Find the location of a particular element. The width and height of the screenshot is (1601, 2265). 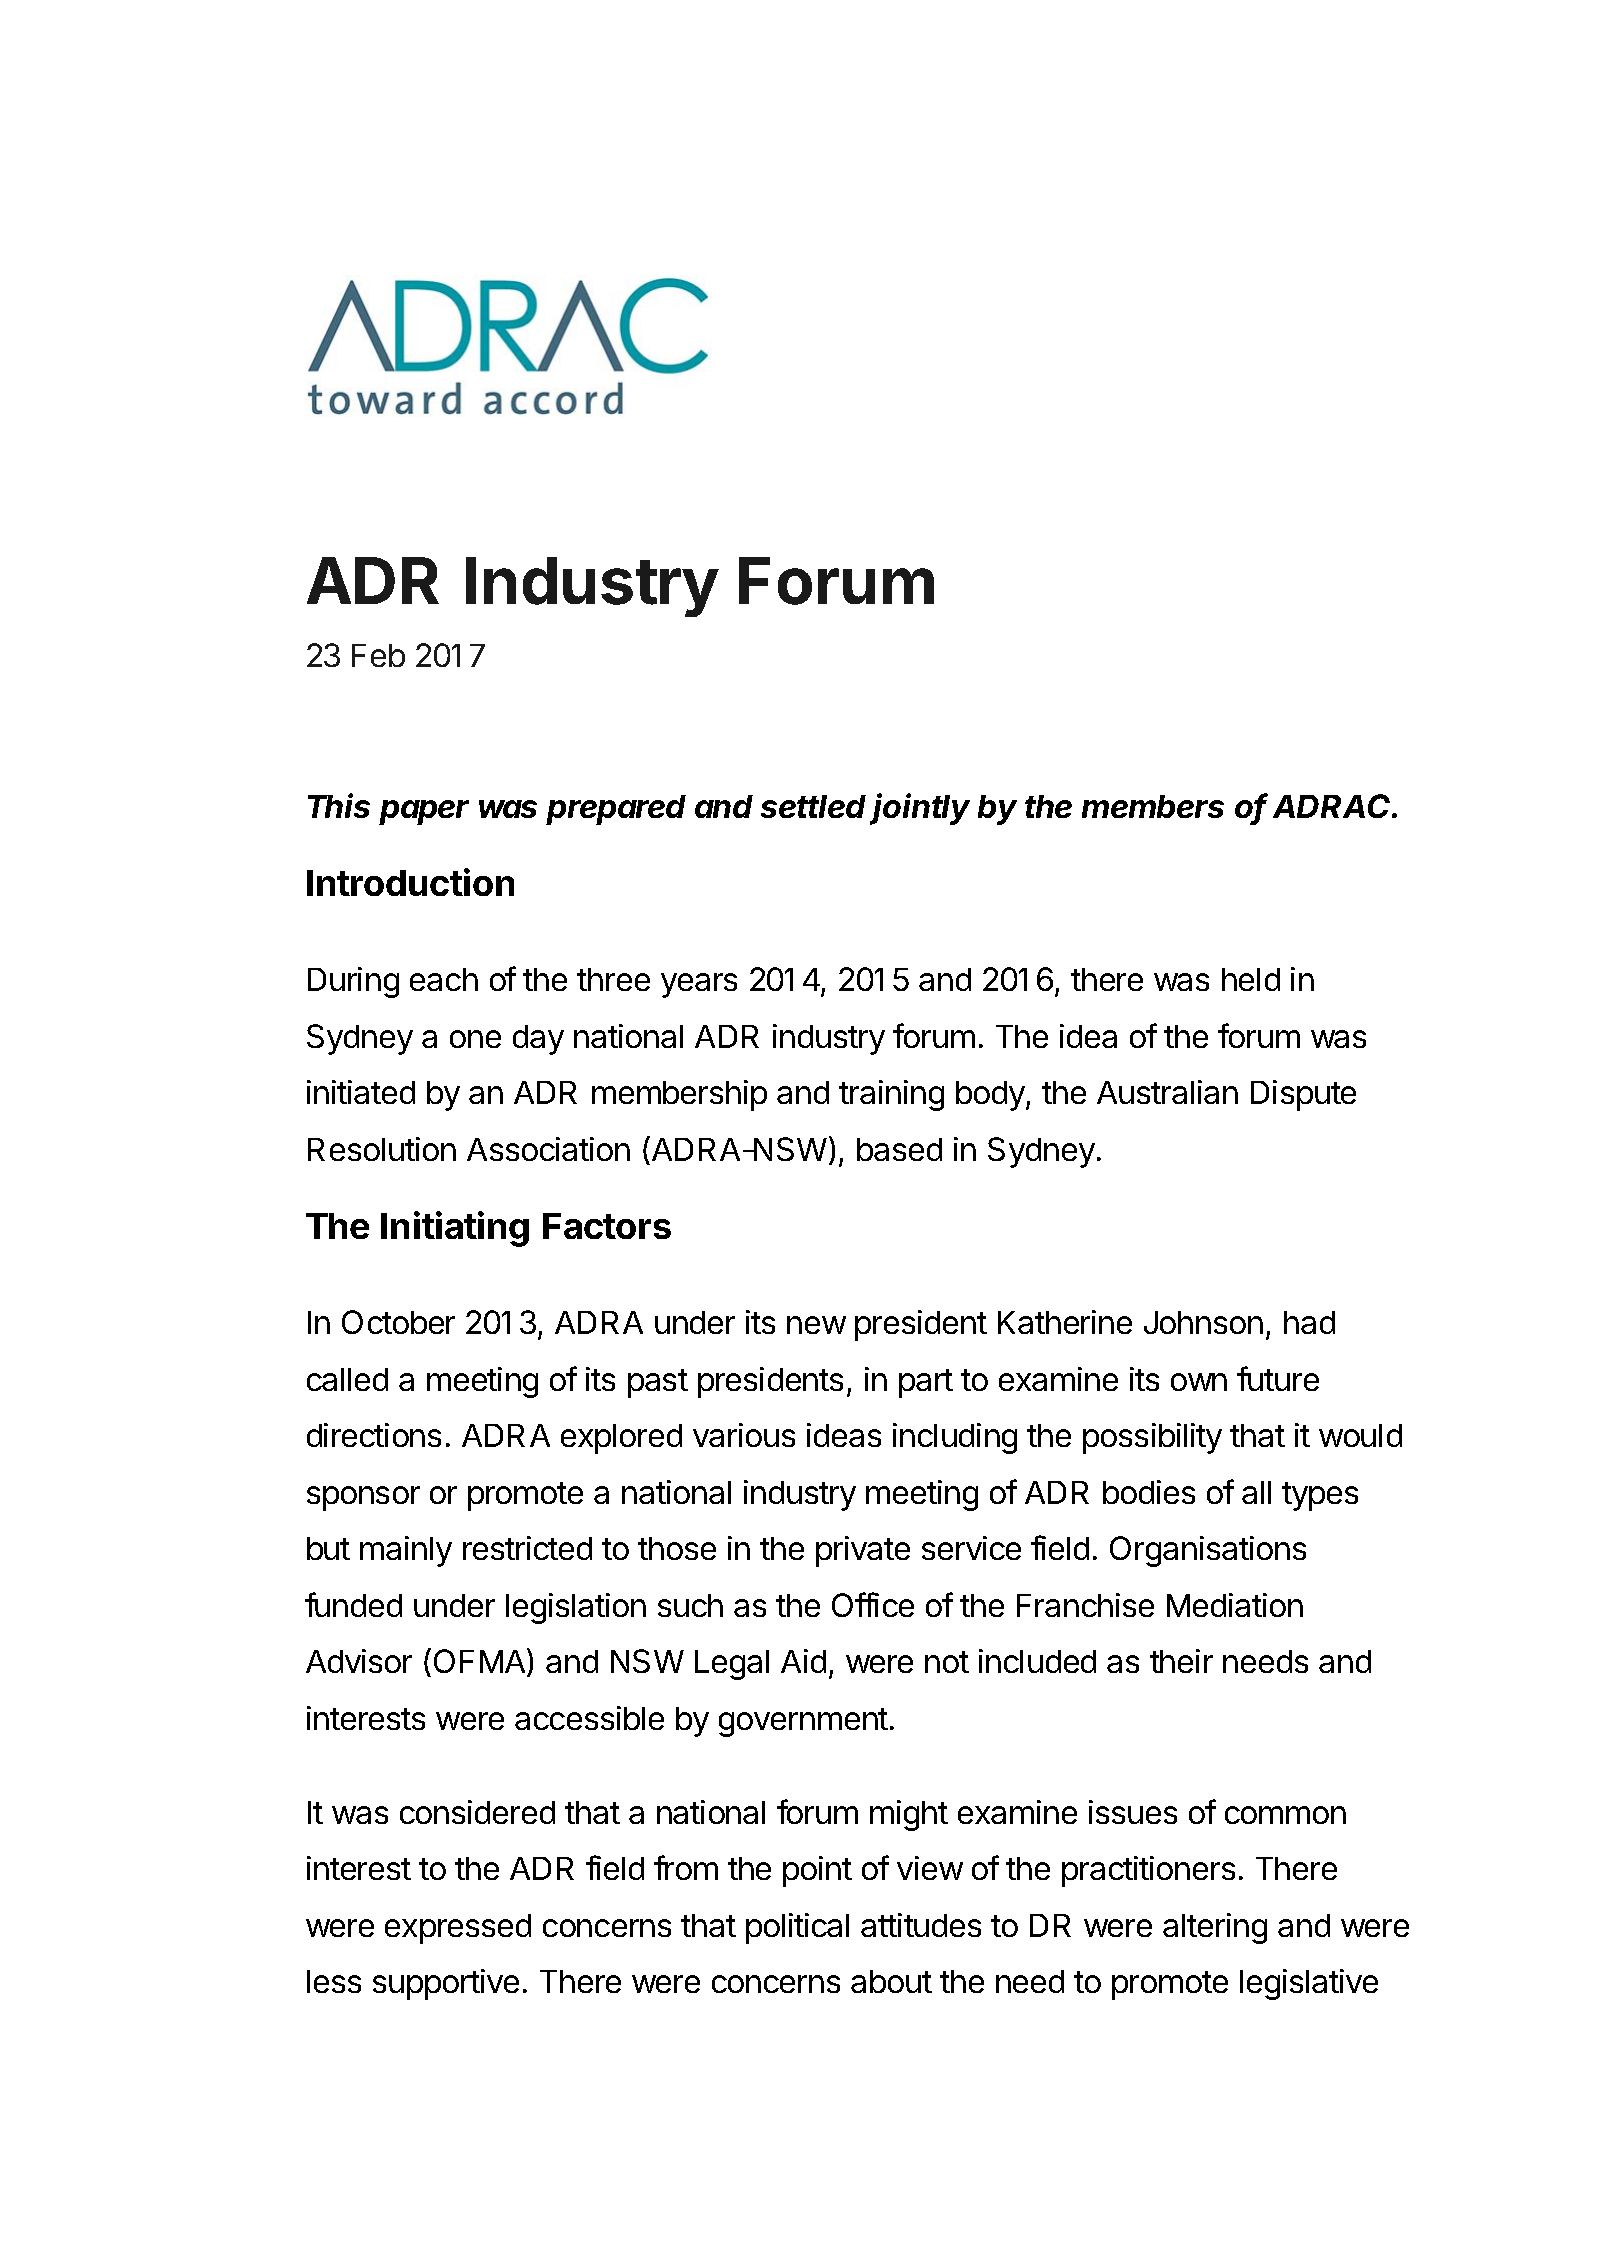

settled is located at coordinates (813, 806).
